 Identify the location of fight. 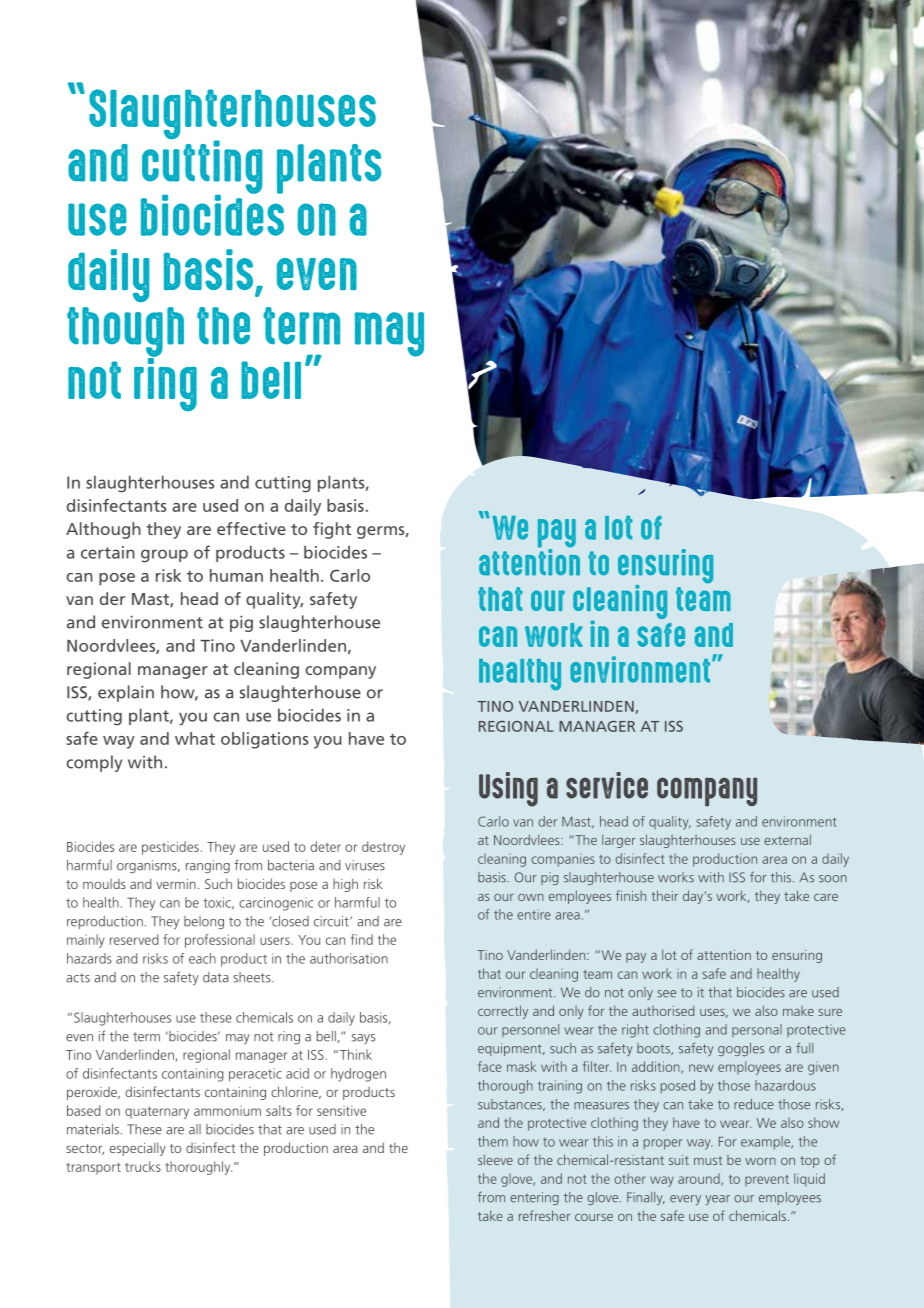
(332, 530).
